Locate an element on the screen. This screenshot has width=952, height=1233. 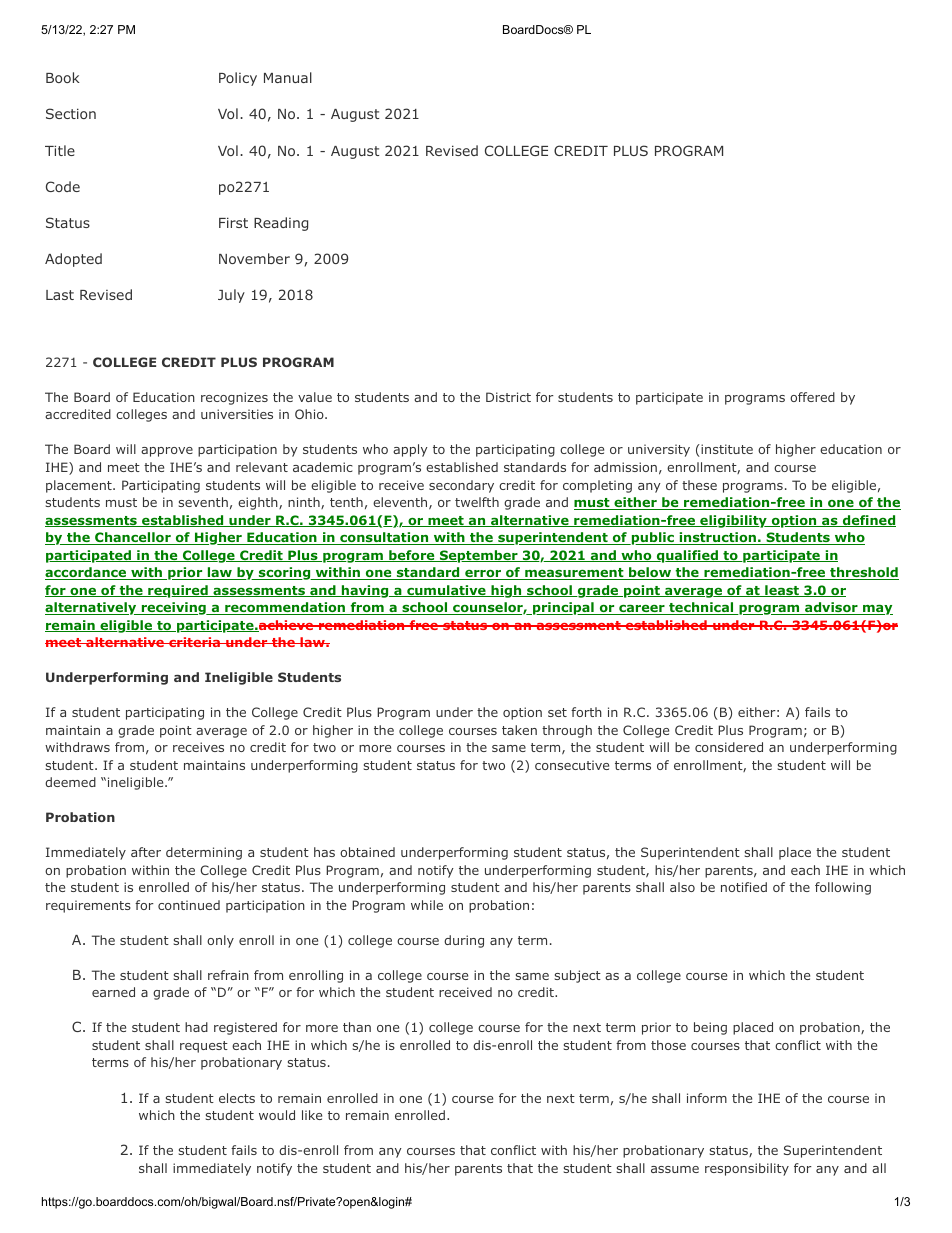
deemed is located at coordinates (70, 782).
